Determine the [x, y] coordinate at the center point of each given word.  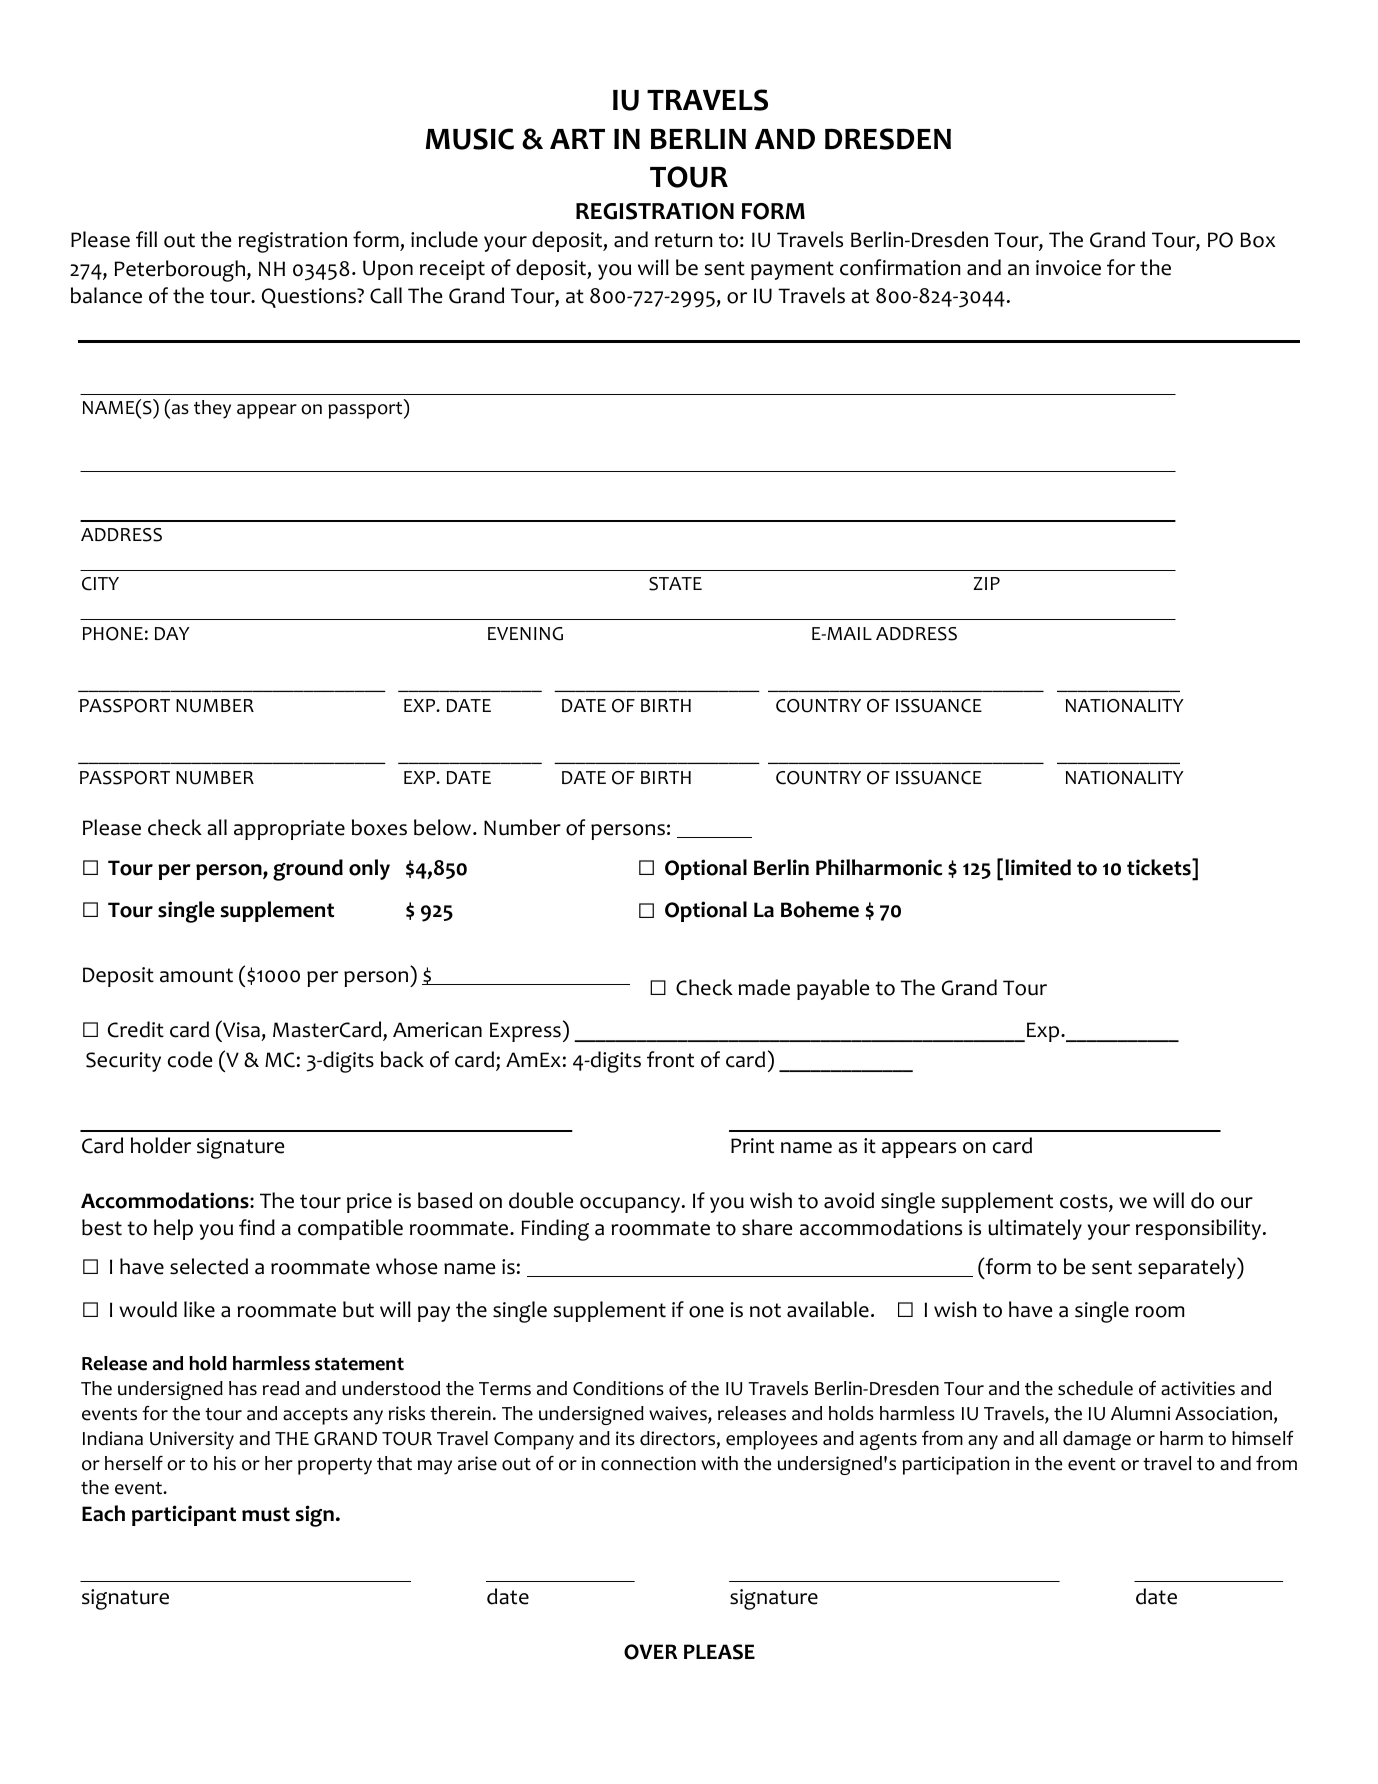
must [266, 1514]
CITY [100, 584]
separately [1188, 1268]
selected [209, 1266]
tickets [1160, 867]
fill [146, 239]
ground [308, 870]
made [764, 987]
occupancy [630, 1205]
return [684, 240]
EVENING [525, 634]
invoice [1068, 268]
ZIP [986, 583]
